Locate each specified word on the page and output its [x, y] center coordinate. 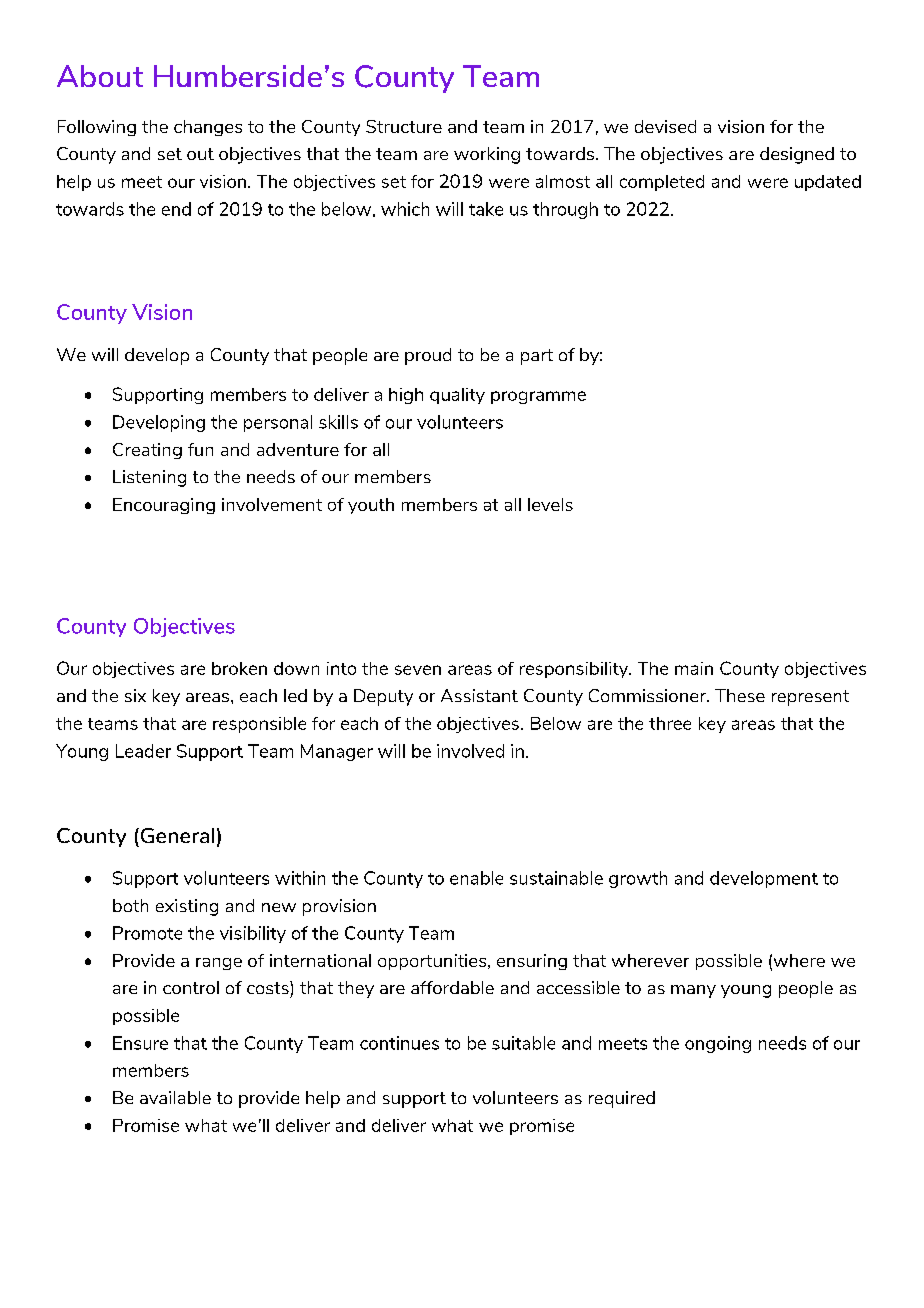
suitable [523, 1043]
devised [665, 126]
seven [418, 670]
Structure [404, 126]
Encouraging [164, 506]
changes [208, 128]
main [694, 668]
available [175, 1097]
